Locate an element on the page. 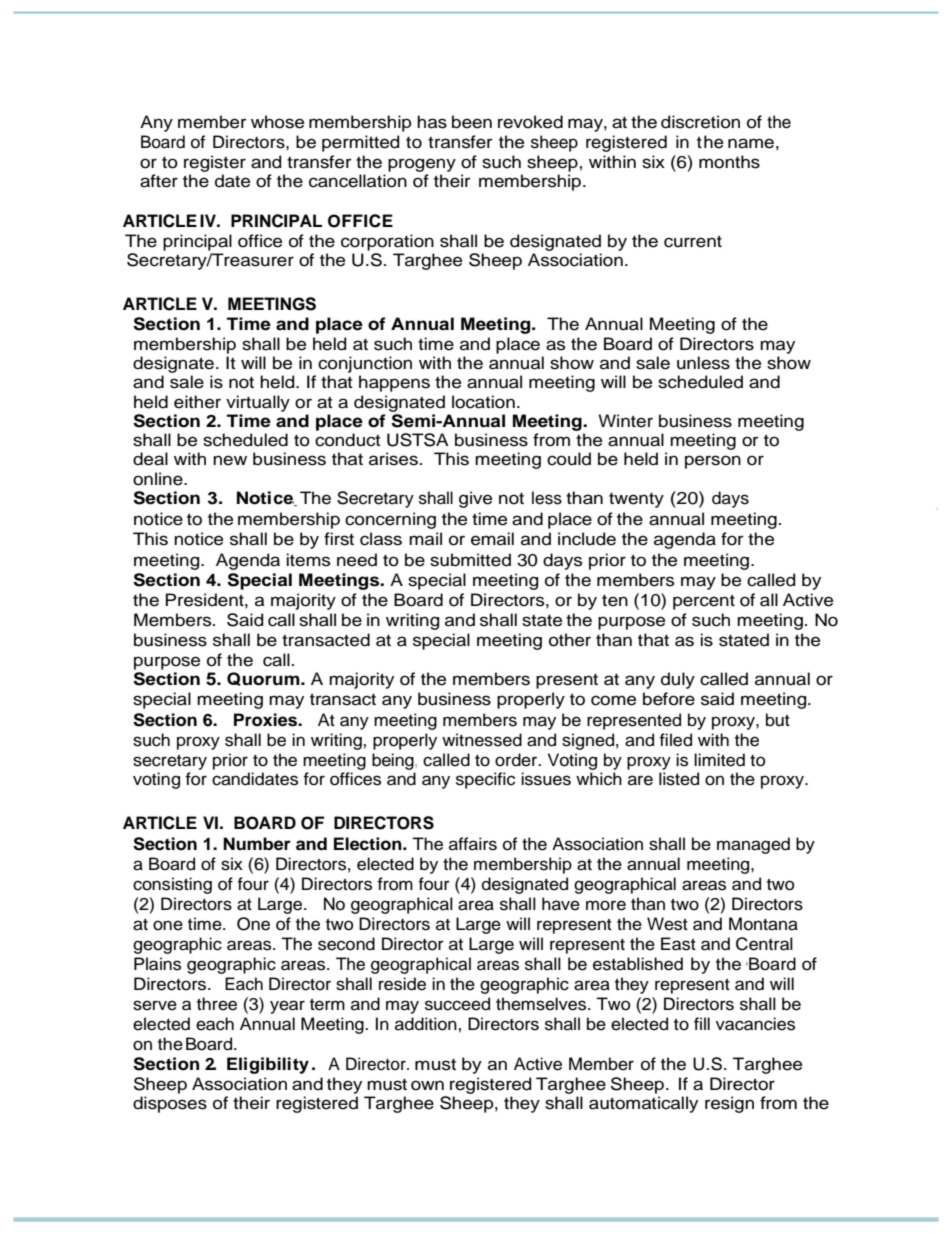 This document has width=952, height=1233. Number is located at coordinates (257, 844).
